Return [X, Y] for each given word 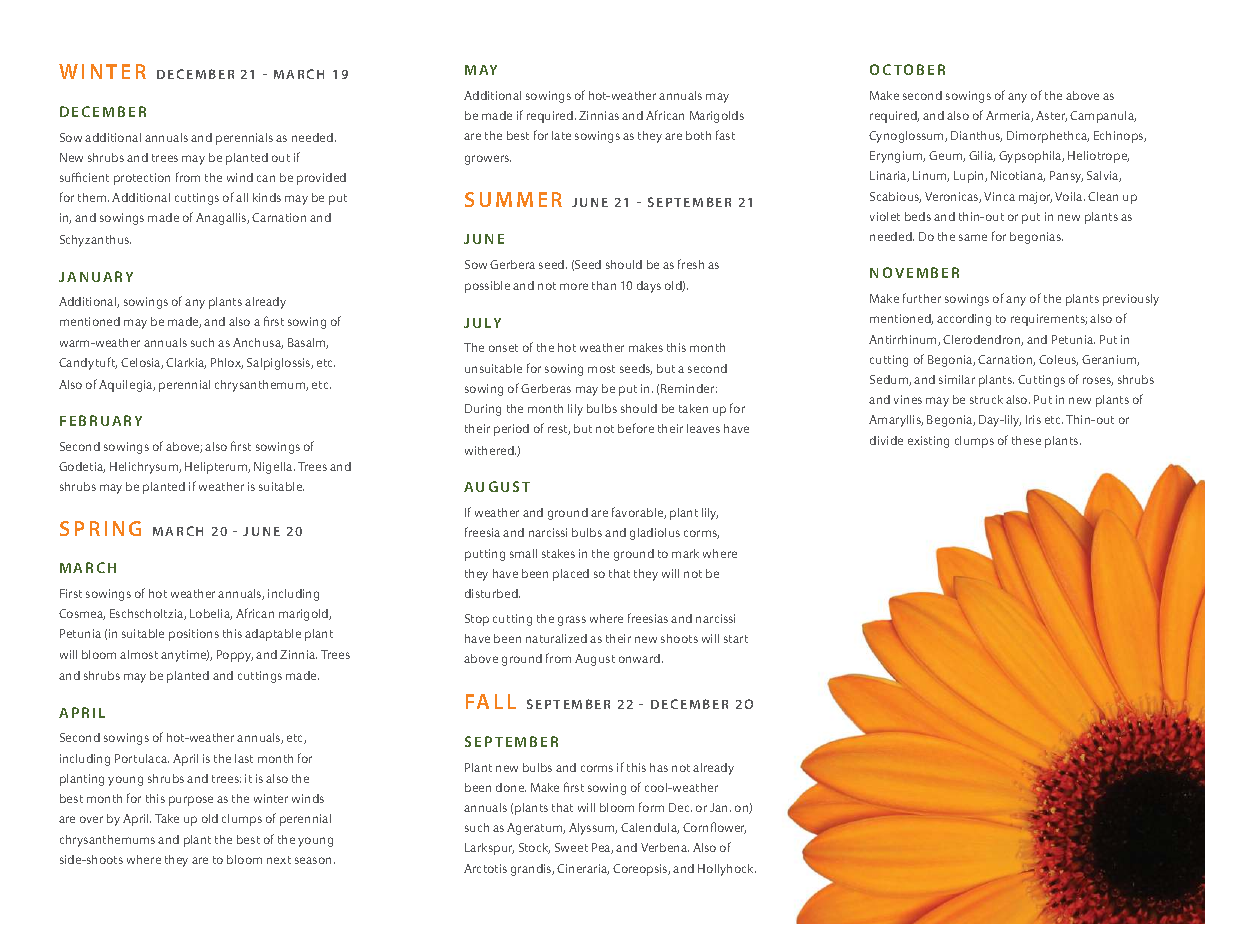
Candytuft [88, 363]
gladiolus [655, 534]
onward [641, 658]
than [604, 285]
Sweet [571, 847]
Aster [1051, 116]
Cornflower [714, 828]
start [736, 639]
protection [142, 179]
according [964, 320]
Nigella [274, 468]
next [279, 860]
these [1026, 440]
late [561, 135]
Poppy [235, 656]
